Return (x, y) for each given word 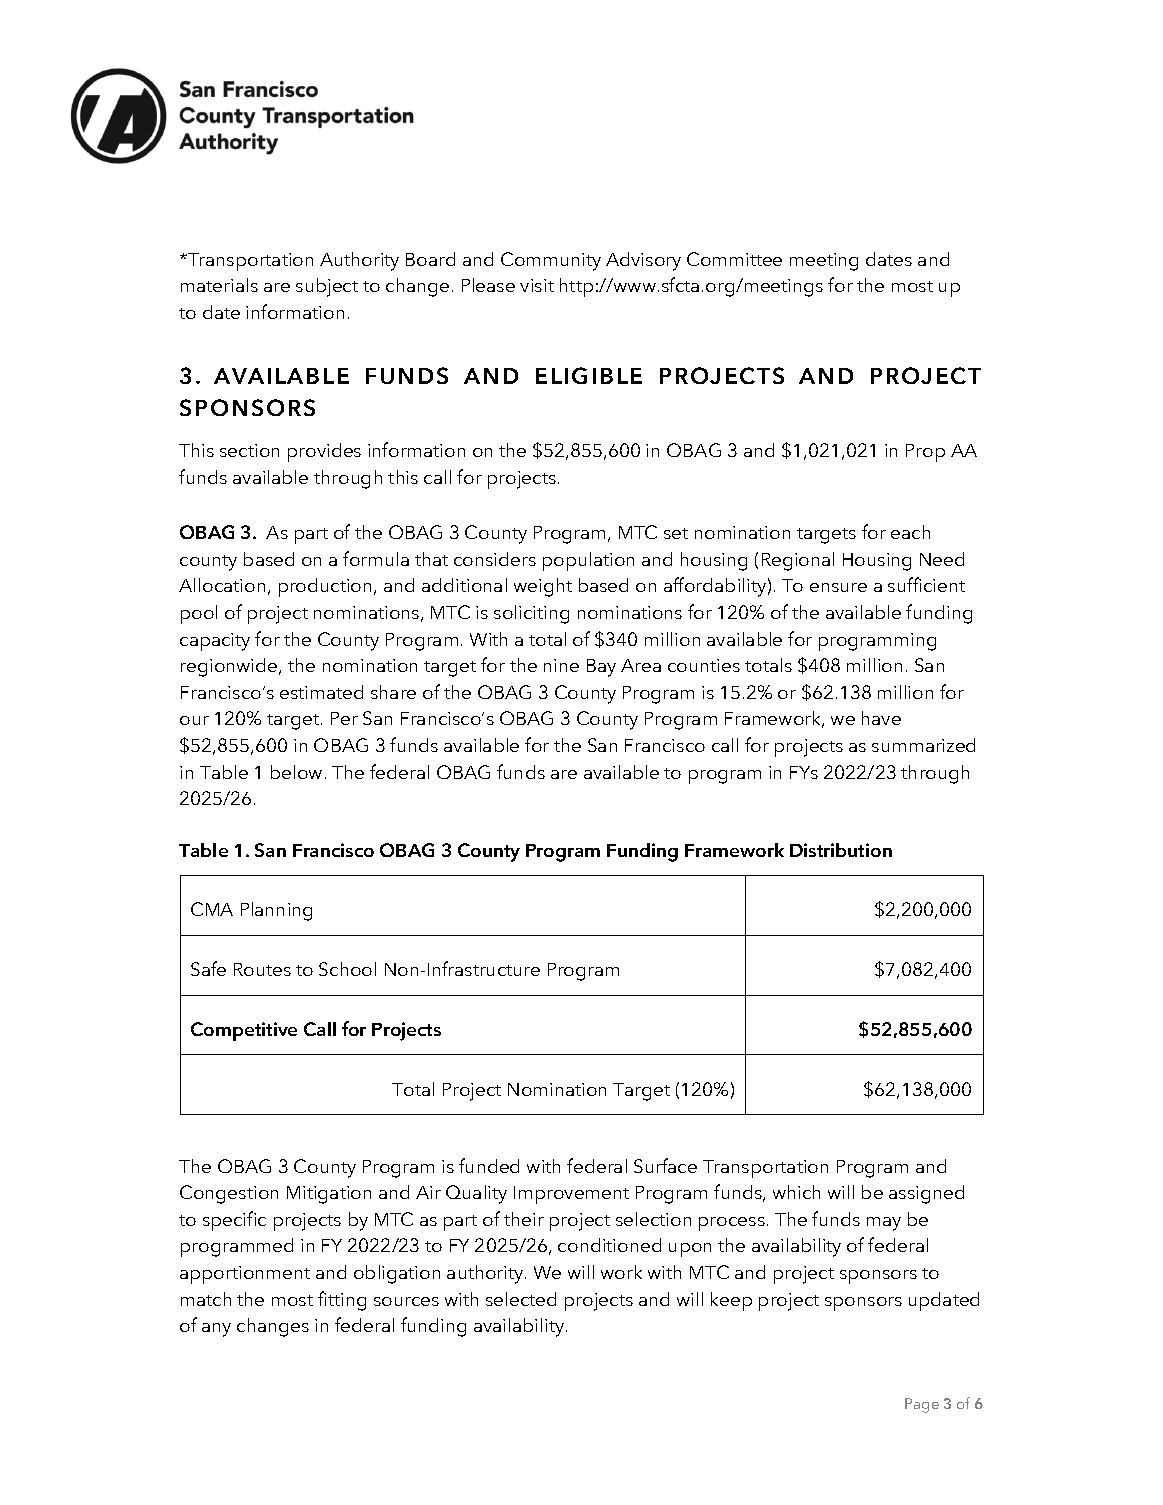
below (296, 772)
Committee (734, 259)
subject (327, 287)
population (588, 561)
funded (489, 1165)
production (325, 587)
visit (537, 285)
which (796, 1192)
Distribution (841, 850)
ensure (838, 587)
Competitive (244, 1031)
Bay (601, 668)
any (216, 1330)
